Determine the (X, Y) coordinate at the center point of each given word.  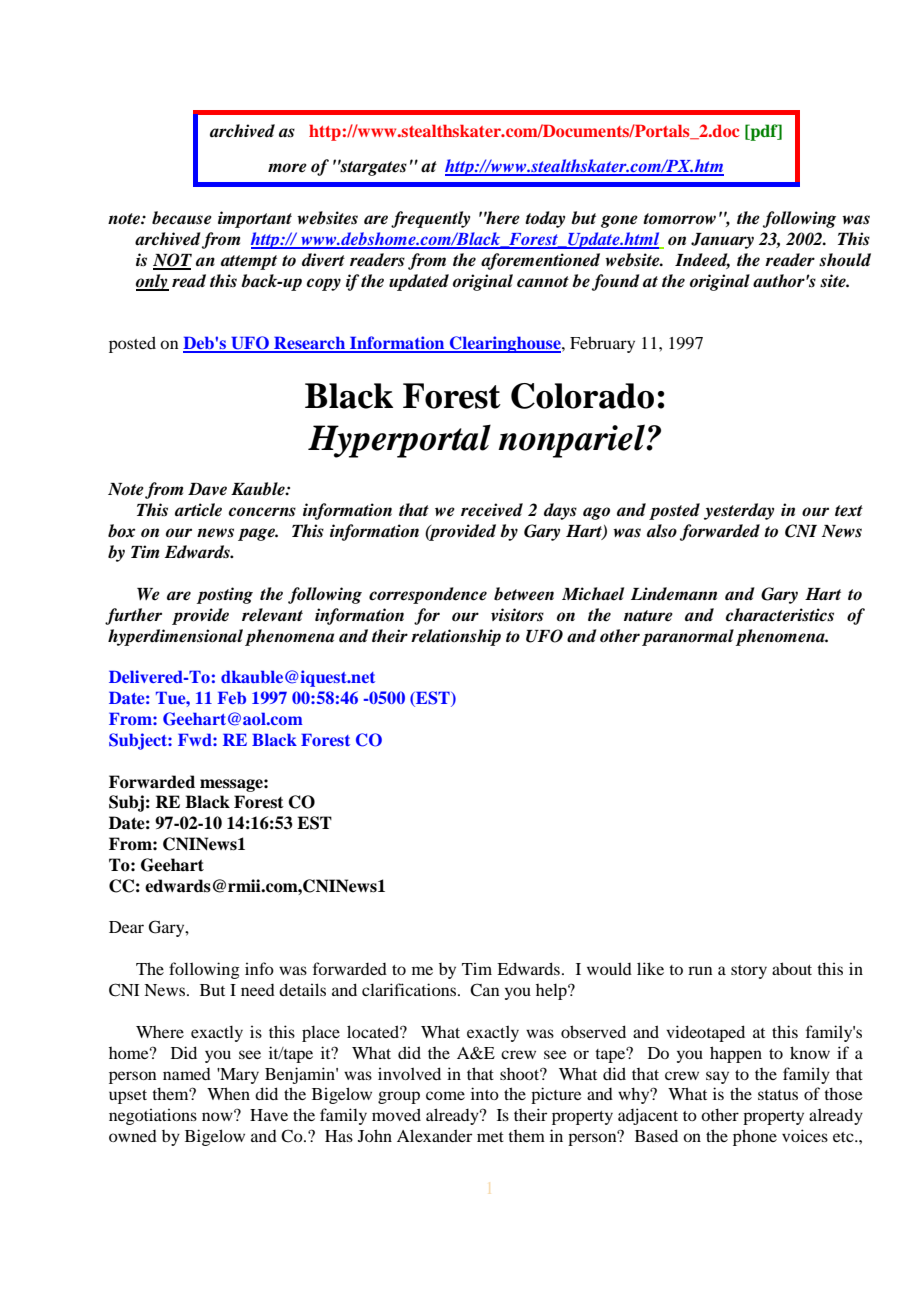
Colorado (582, 396)
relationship (456, 637)
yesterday (739, 511)
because (182, 218)
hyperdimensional (175, 637)
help (552, 991)
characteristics (779, 615)
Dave (207, 489)
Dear (126, 927)
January (722, 241)
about (792, 968)
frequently (430, 219)
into (485, 1093)
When (228, 1093)
